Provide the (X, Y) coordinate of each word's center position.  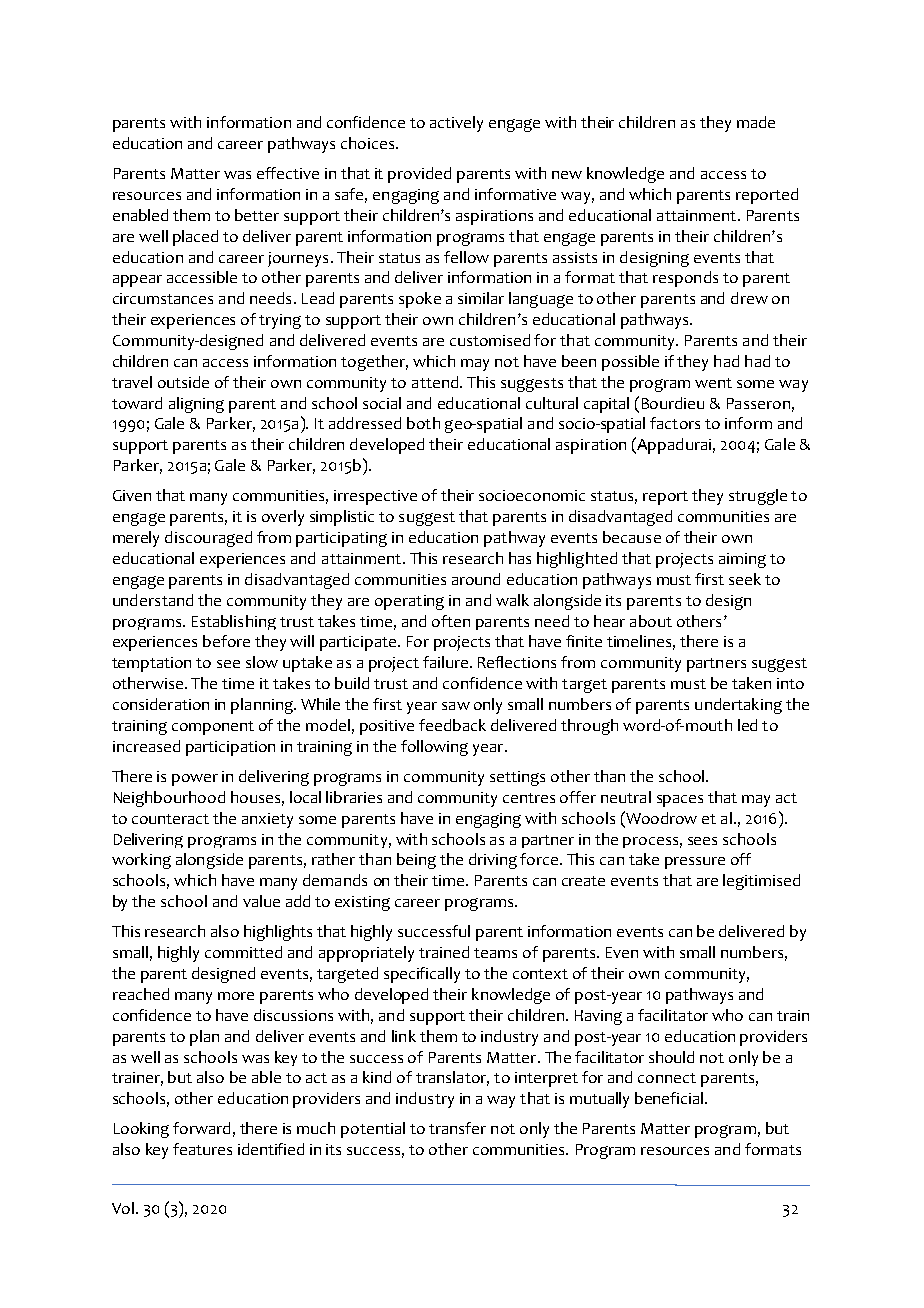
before (226, 641)
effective (288, 173)
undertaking (738, 706)
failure (445, 662)
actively (456, 124)
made (756, 122)
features (202, 1149)
